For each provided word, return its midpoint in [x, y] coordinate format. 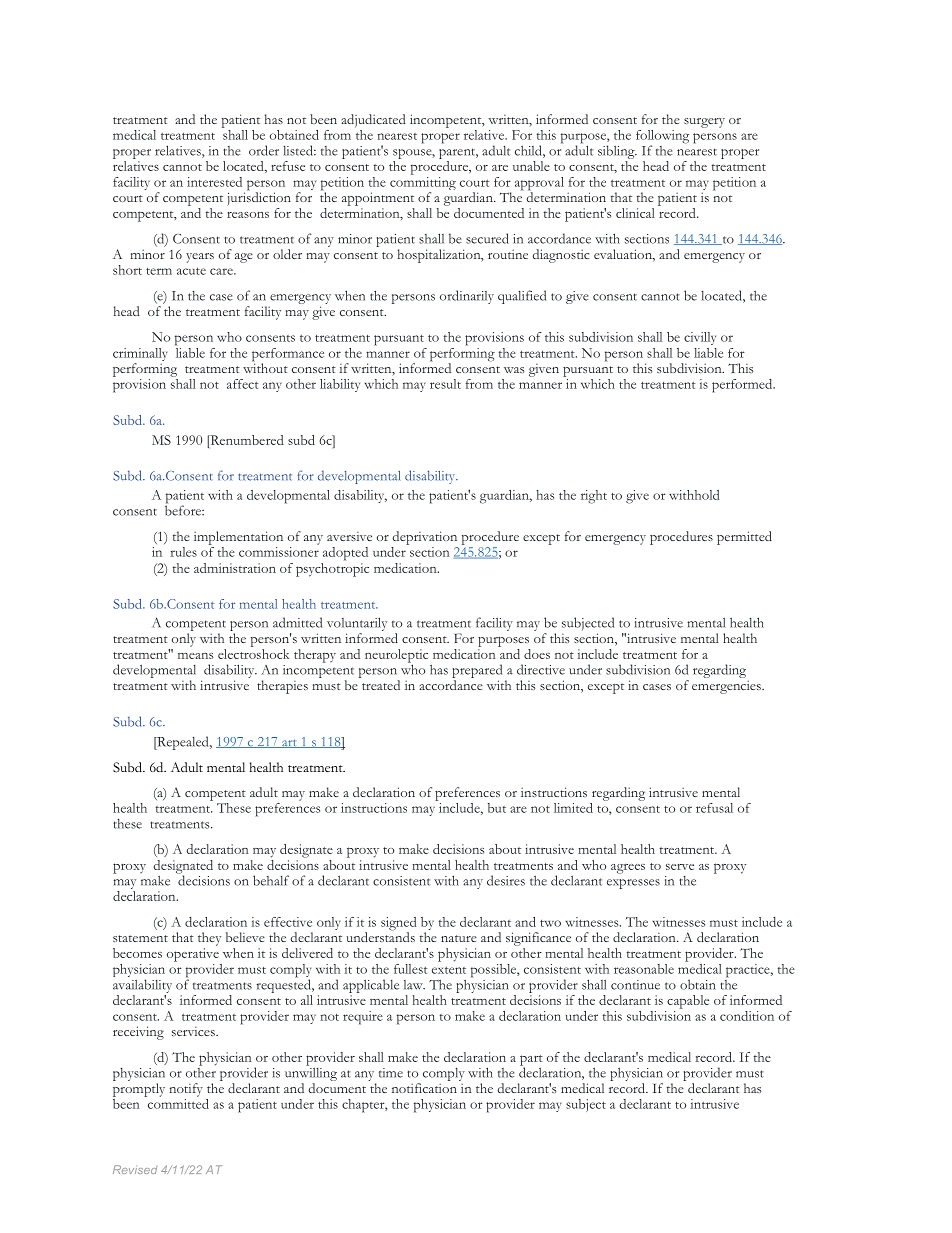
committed [177, 1102]
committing [423, 185]
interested [214, 182]
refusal [714, 808]
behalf [271, 880]
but [497, 808]
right [594, 497]
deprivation [424, 538]
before [184, 509]
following [662, 138]
